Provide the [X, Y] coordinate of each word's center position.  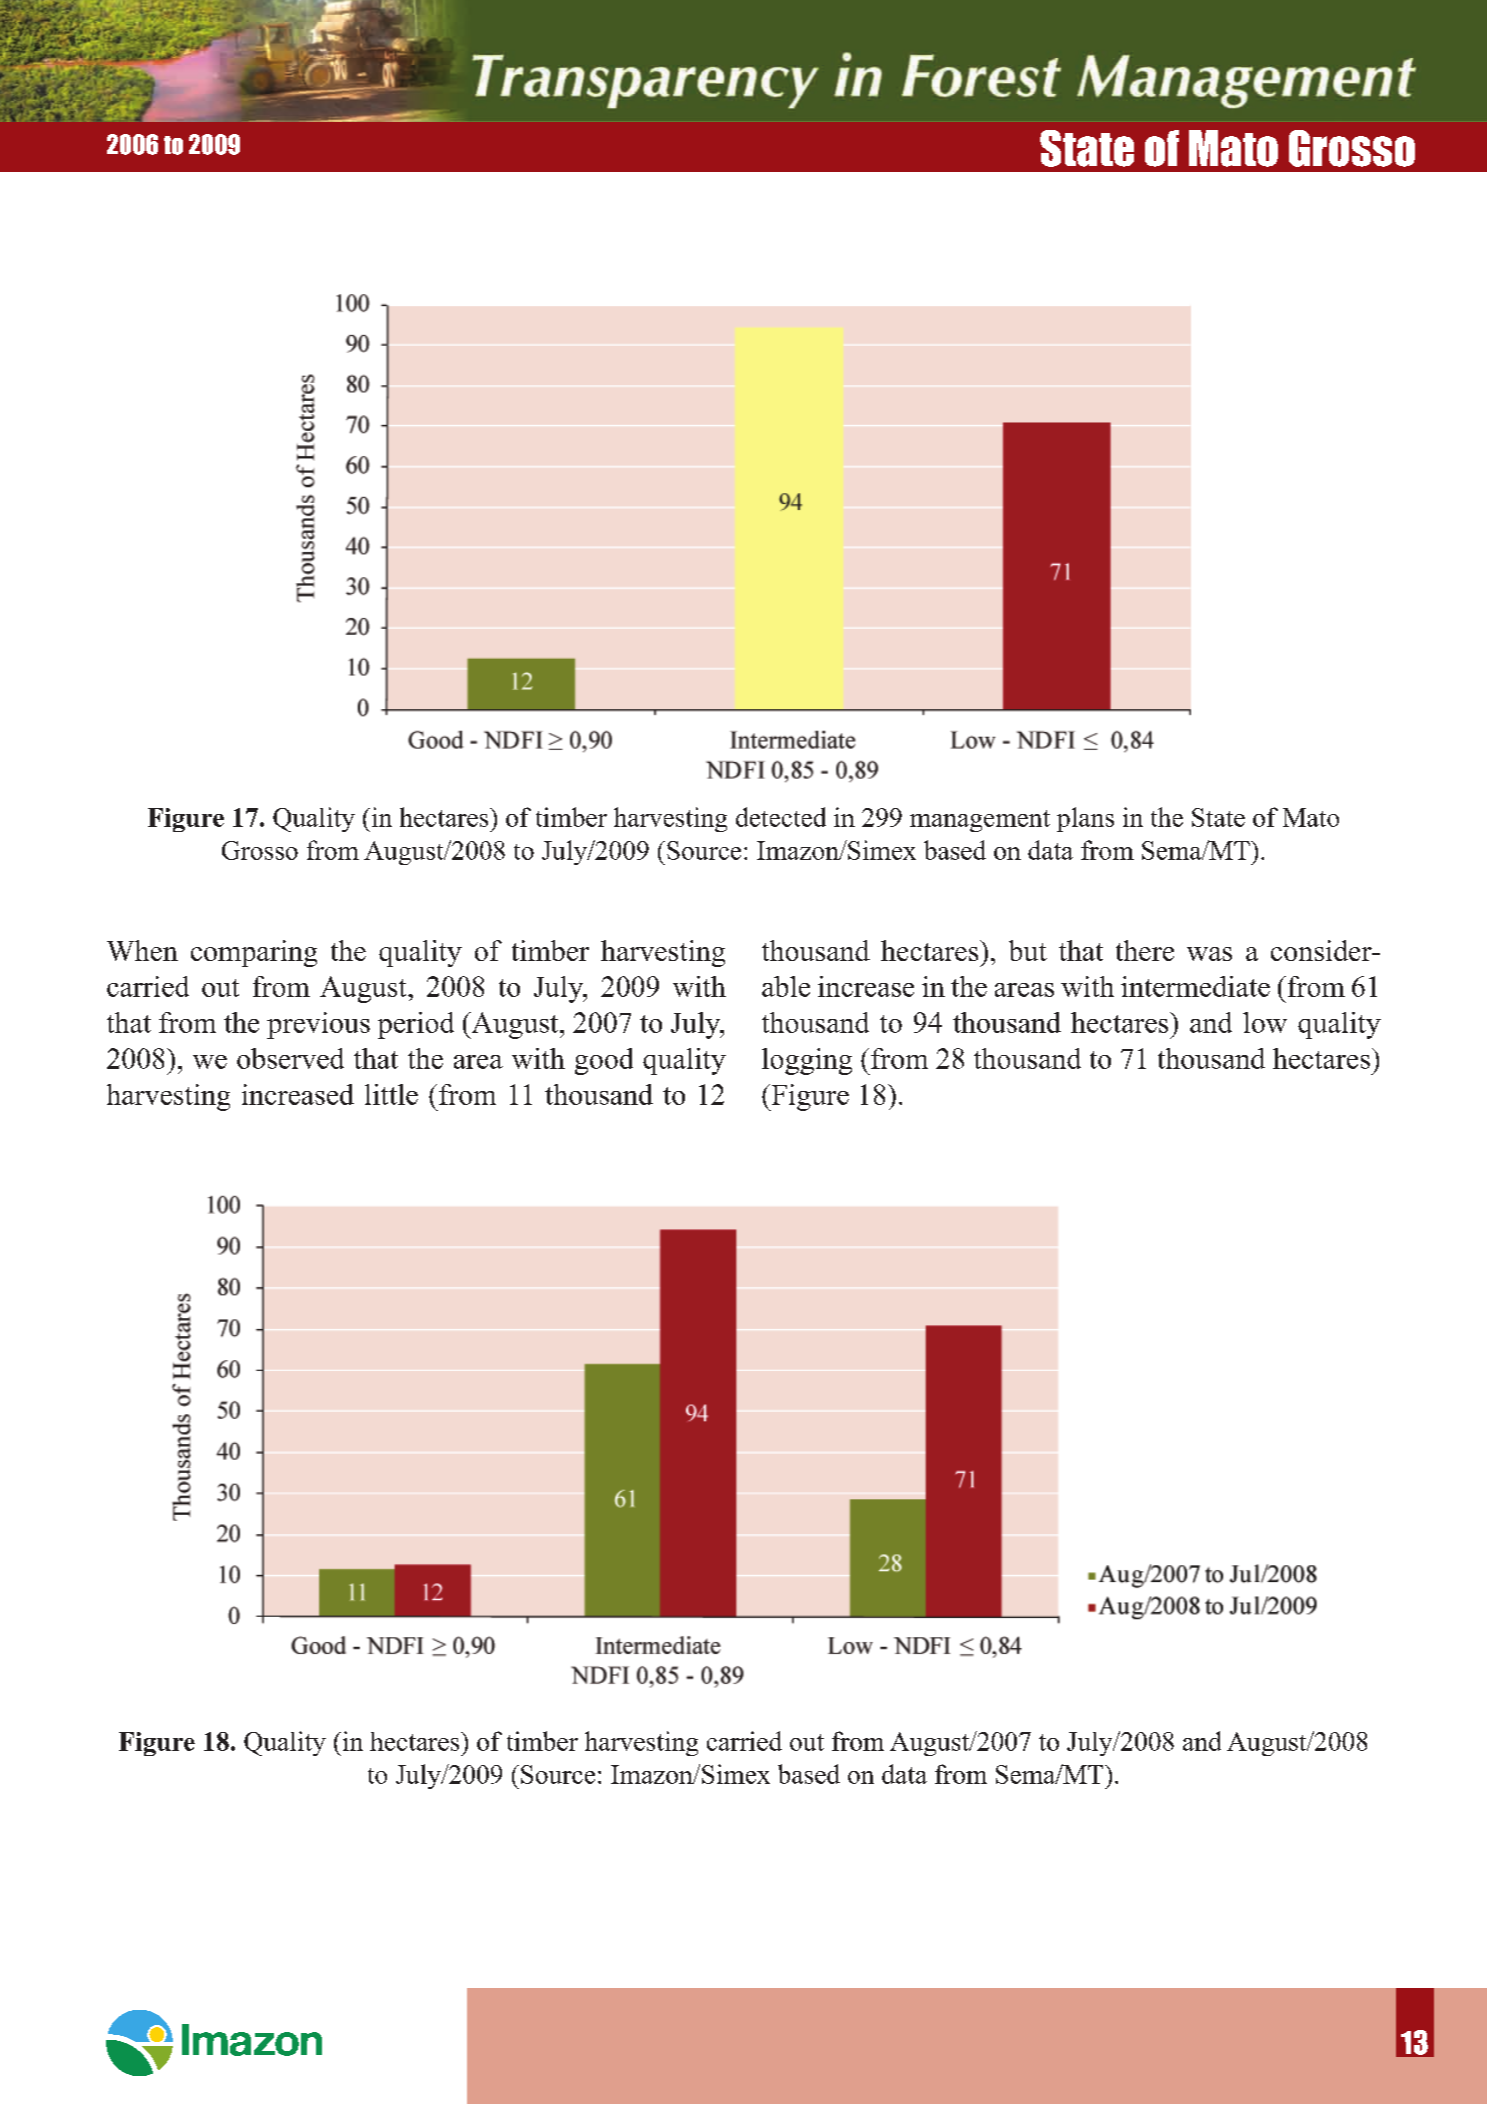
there [1145, 950]
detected [781, 817]
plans [1085, 819]
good [604, 1061]
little [391, 1094]
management [980, 821]
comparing [254, 953]
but [1028, 950]
